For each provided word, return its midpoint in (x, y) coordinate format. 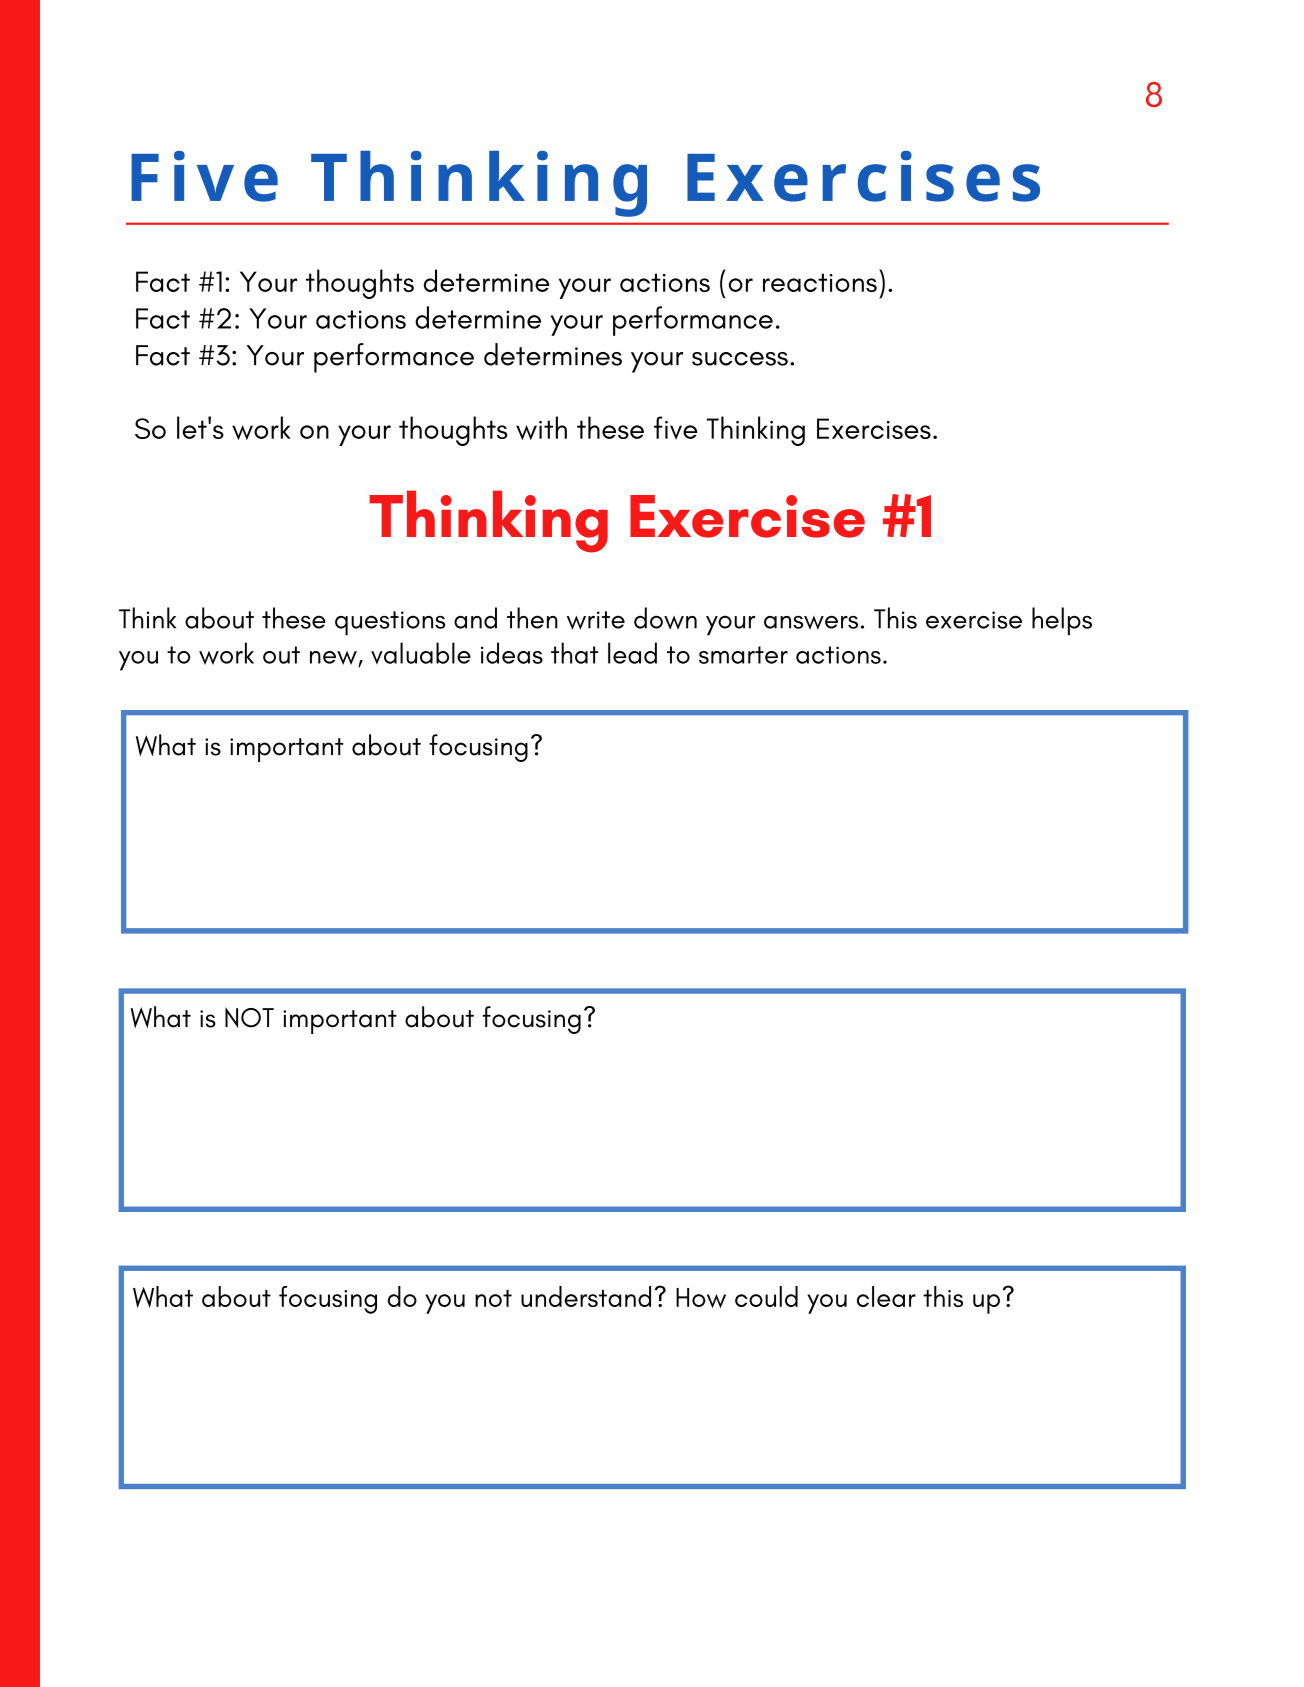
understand (586, 1296)
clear (886, 1296)
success (740, 359)
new (334, 659)
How (701, 1298)
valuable (421, 653)
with (541, 428)
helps (1062, 621)
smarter (743, 655)
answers (811, 622)
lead (632, 653)
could (766, 1296)
